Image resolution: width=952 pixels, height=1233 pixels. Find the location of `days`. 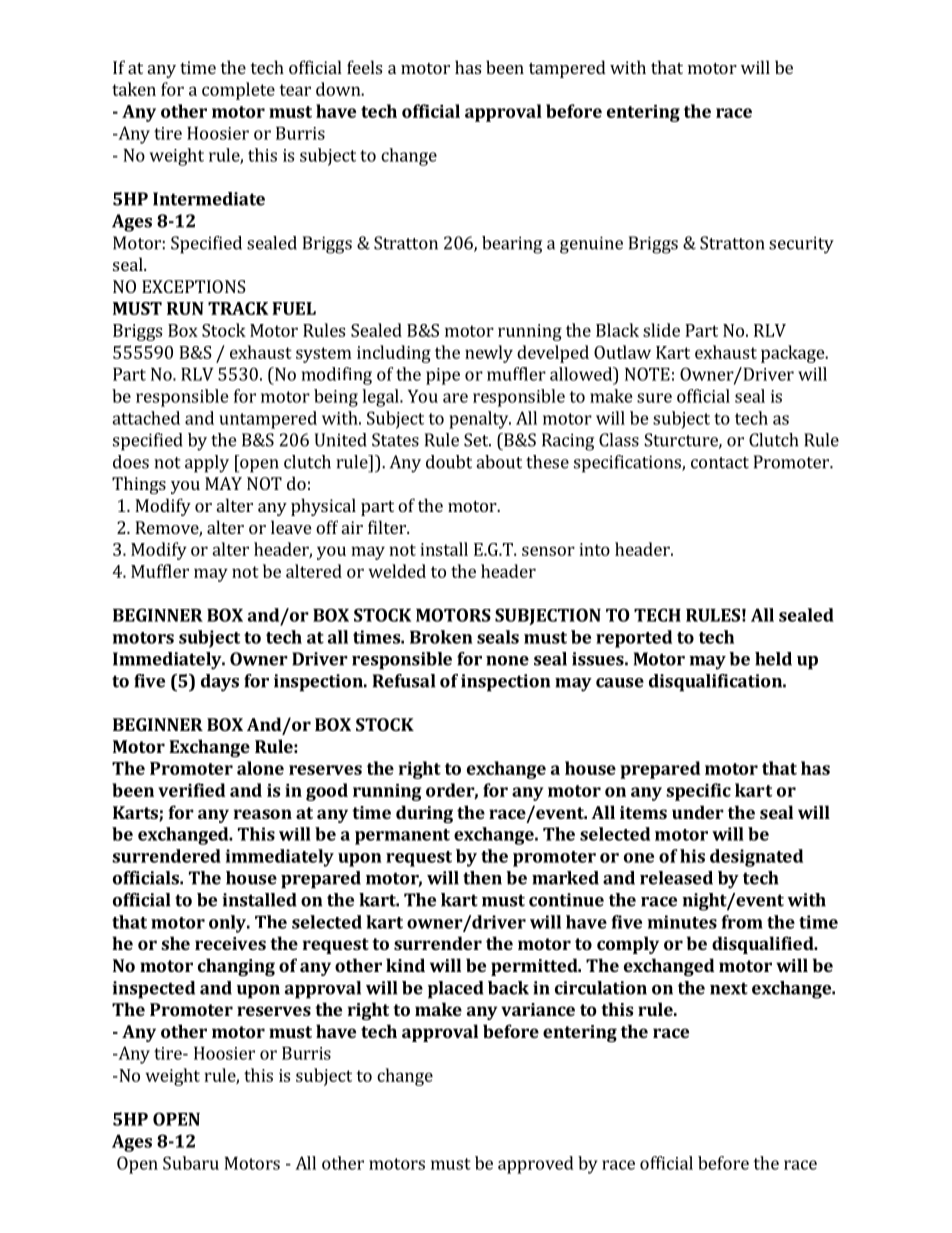

days is located at coordinates (220, 683).
